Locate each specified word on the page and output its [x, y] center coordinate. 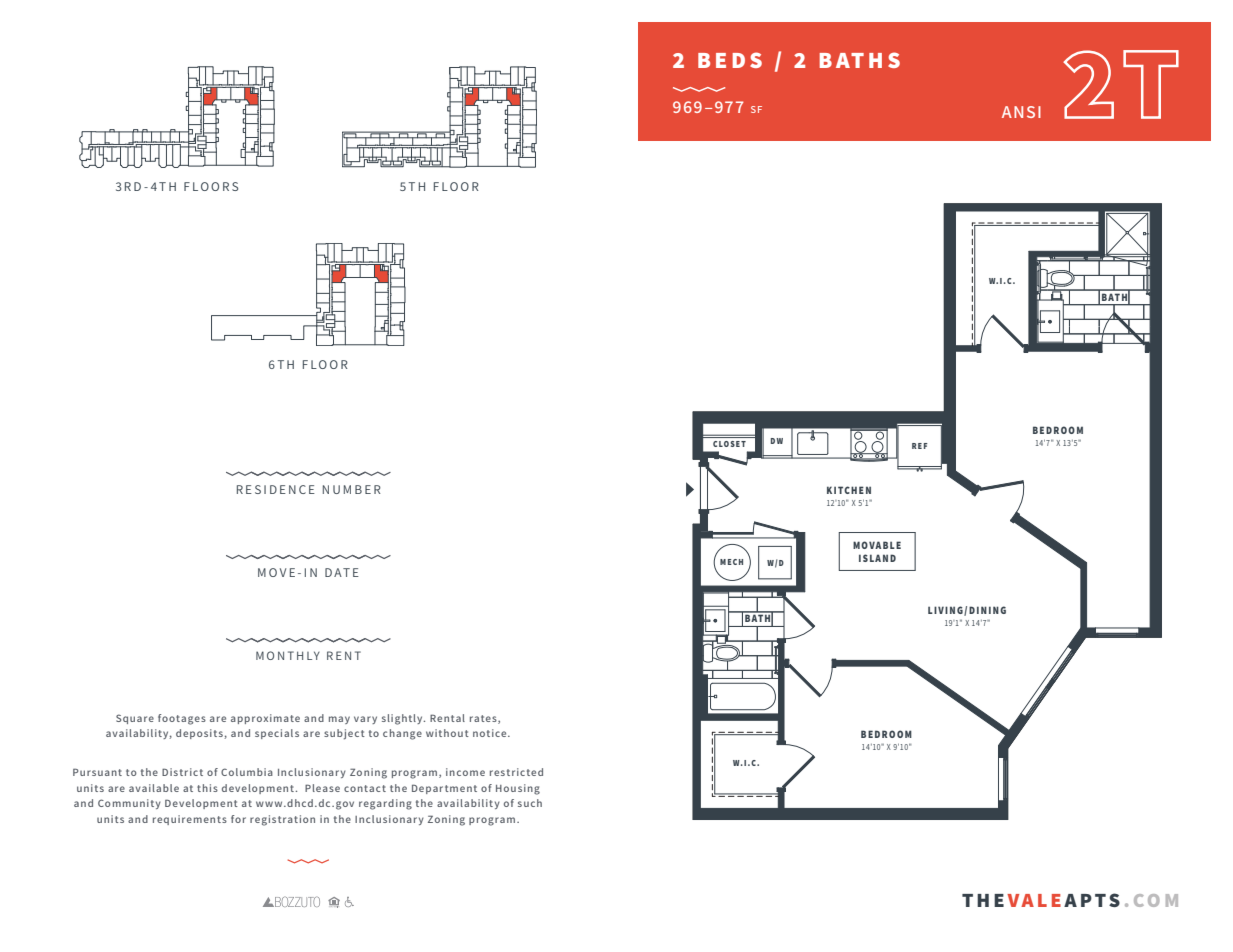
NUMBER [352, 489]
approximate [265, 719]
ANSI [1021, 112]
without [447, 733]
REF [920, 446]
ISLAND [877, 558]
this [207, 788]
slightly [403, 719]
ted [535, 772]
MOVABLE [877, 545]
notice [491, 733]
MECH [731, 562]
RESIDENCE [276, 489]
